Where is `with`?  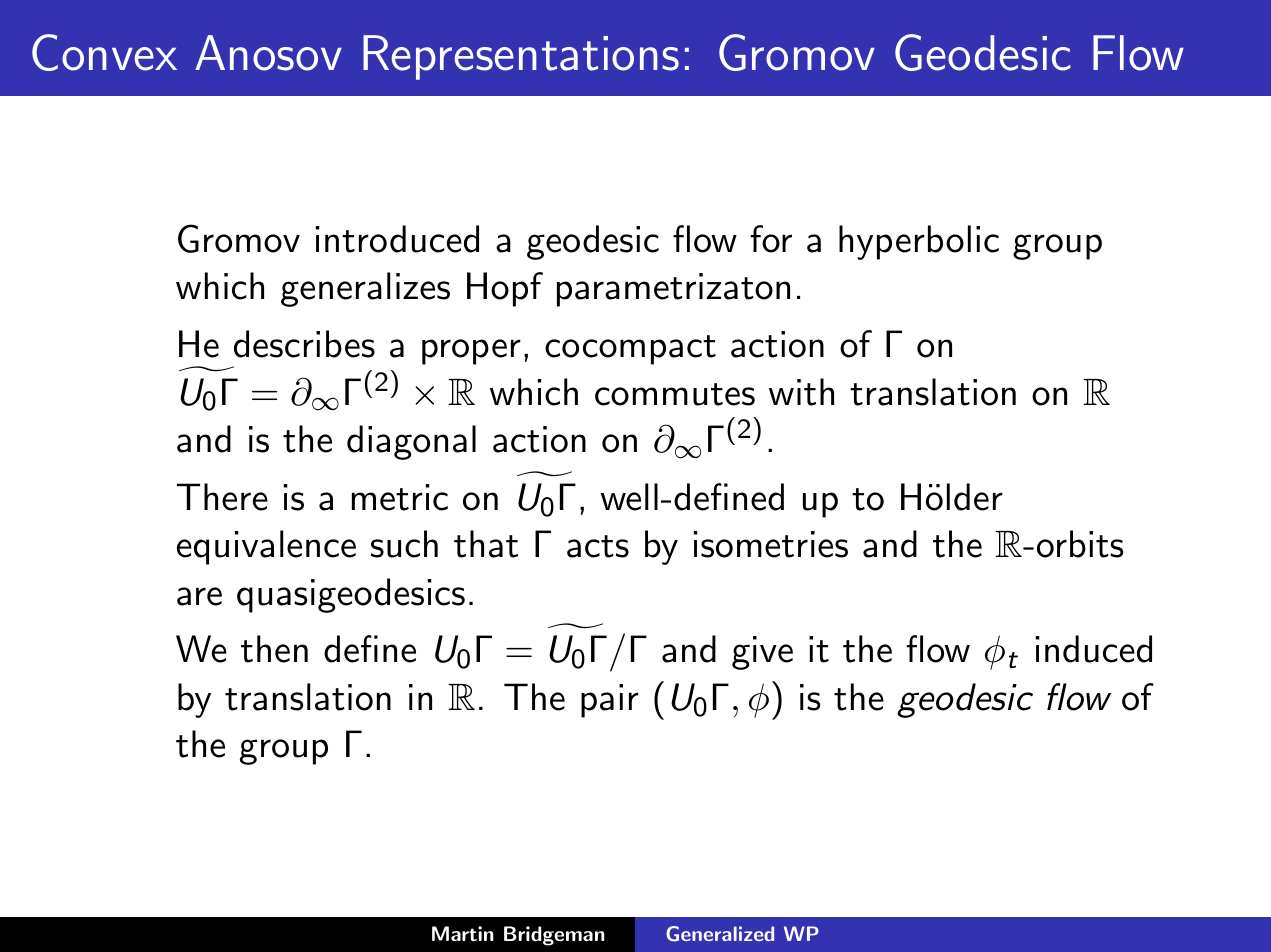
with is located at coordinates (801, 392).
